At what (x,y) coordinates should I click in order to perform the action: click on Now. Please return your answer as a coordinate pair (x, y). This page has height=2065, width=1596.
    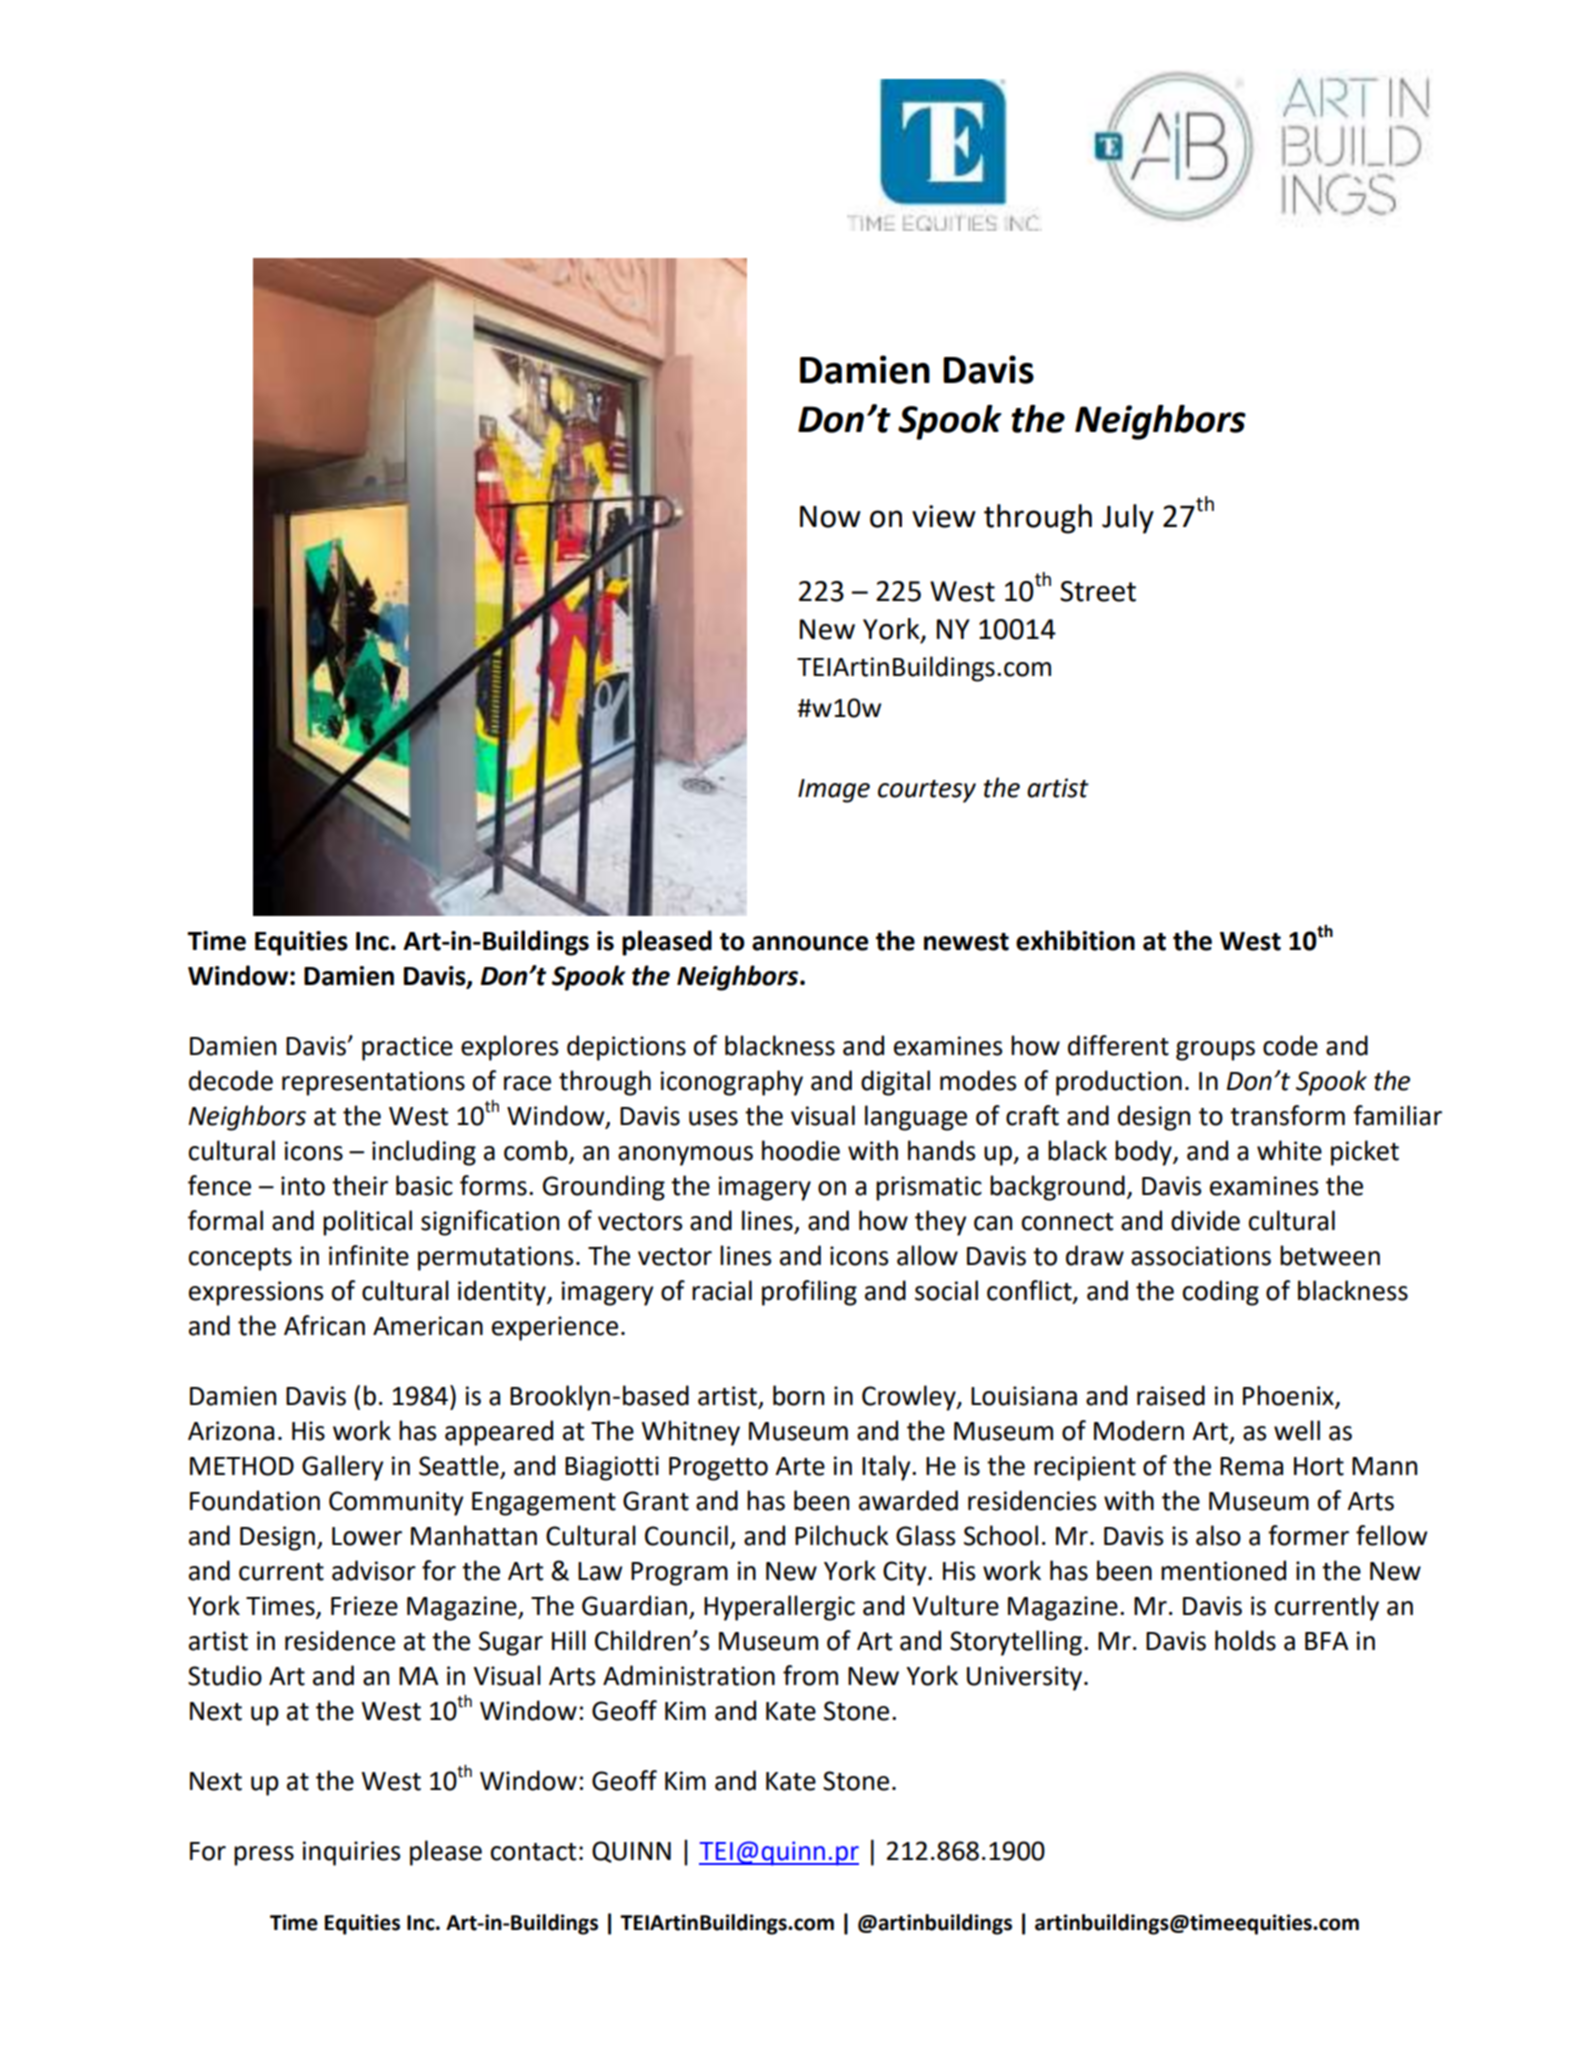
    Looking at the image, I should click on (830, 517).
